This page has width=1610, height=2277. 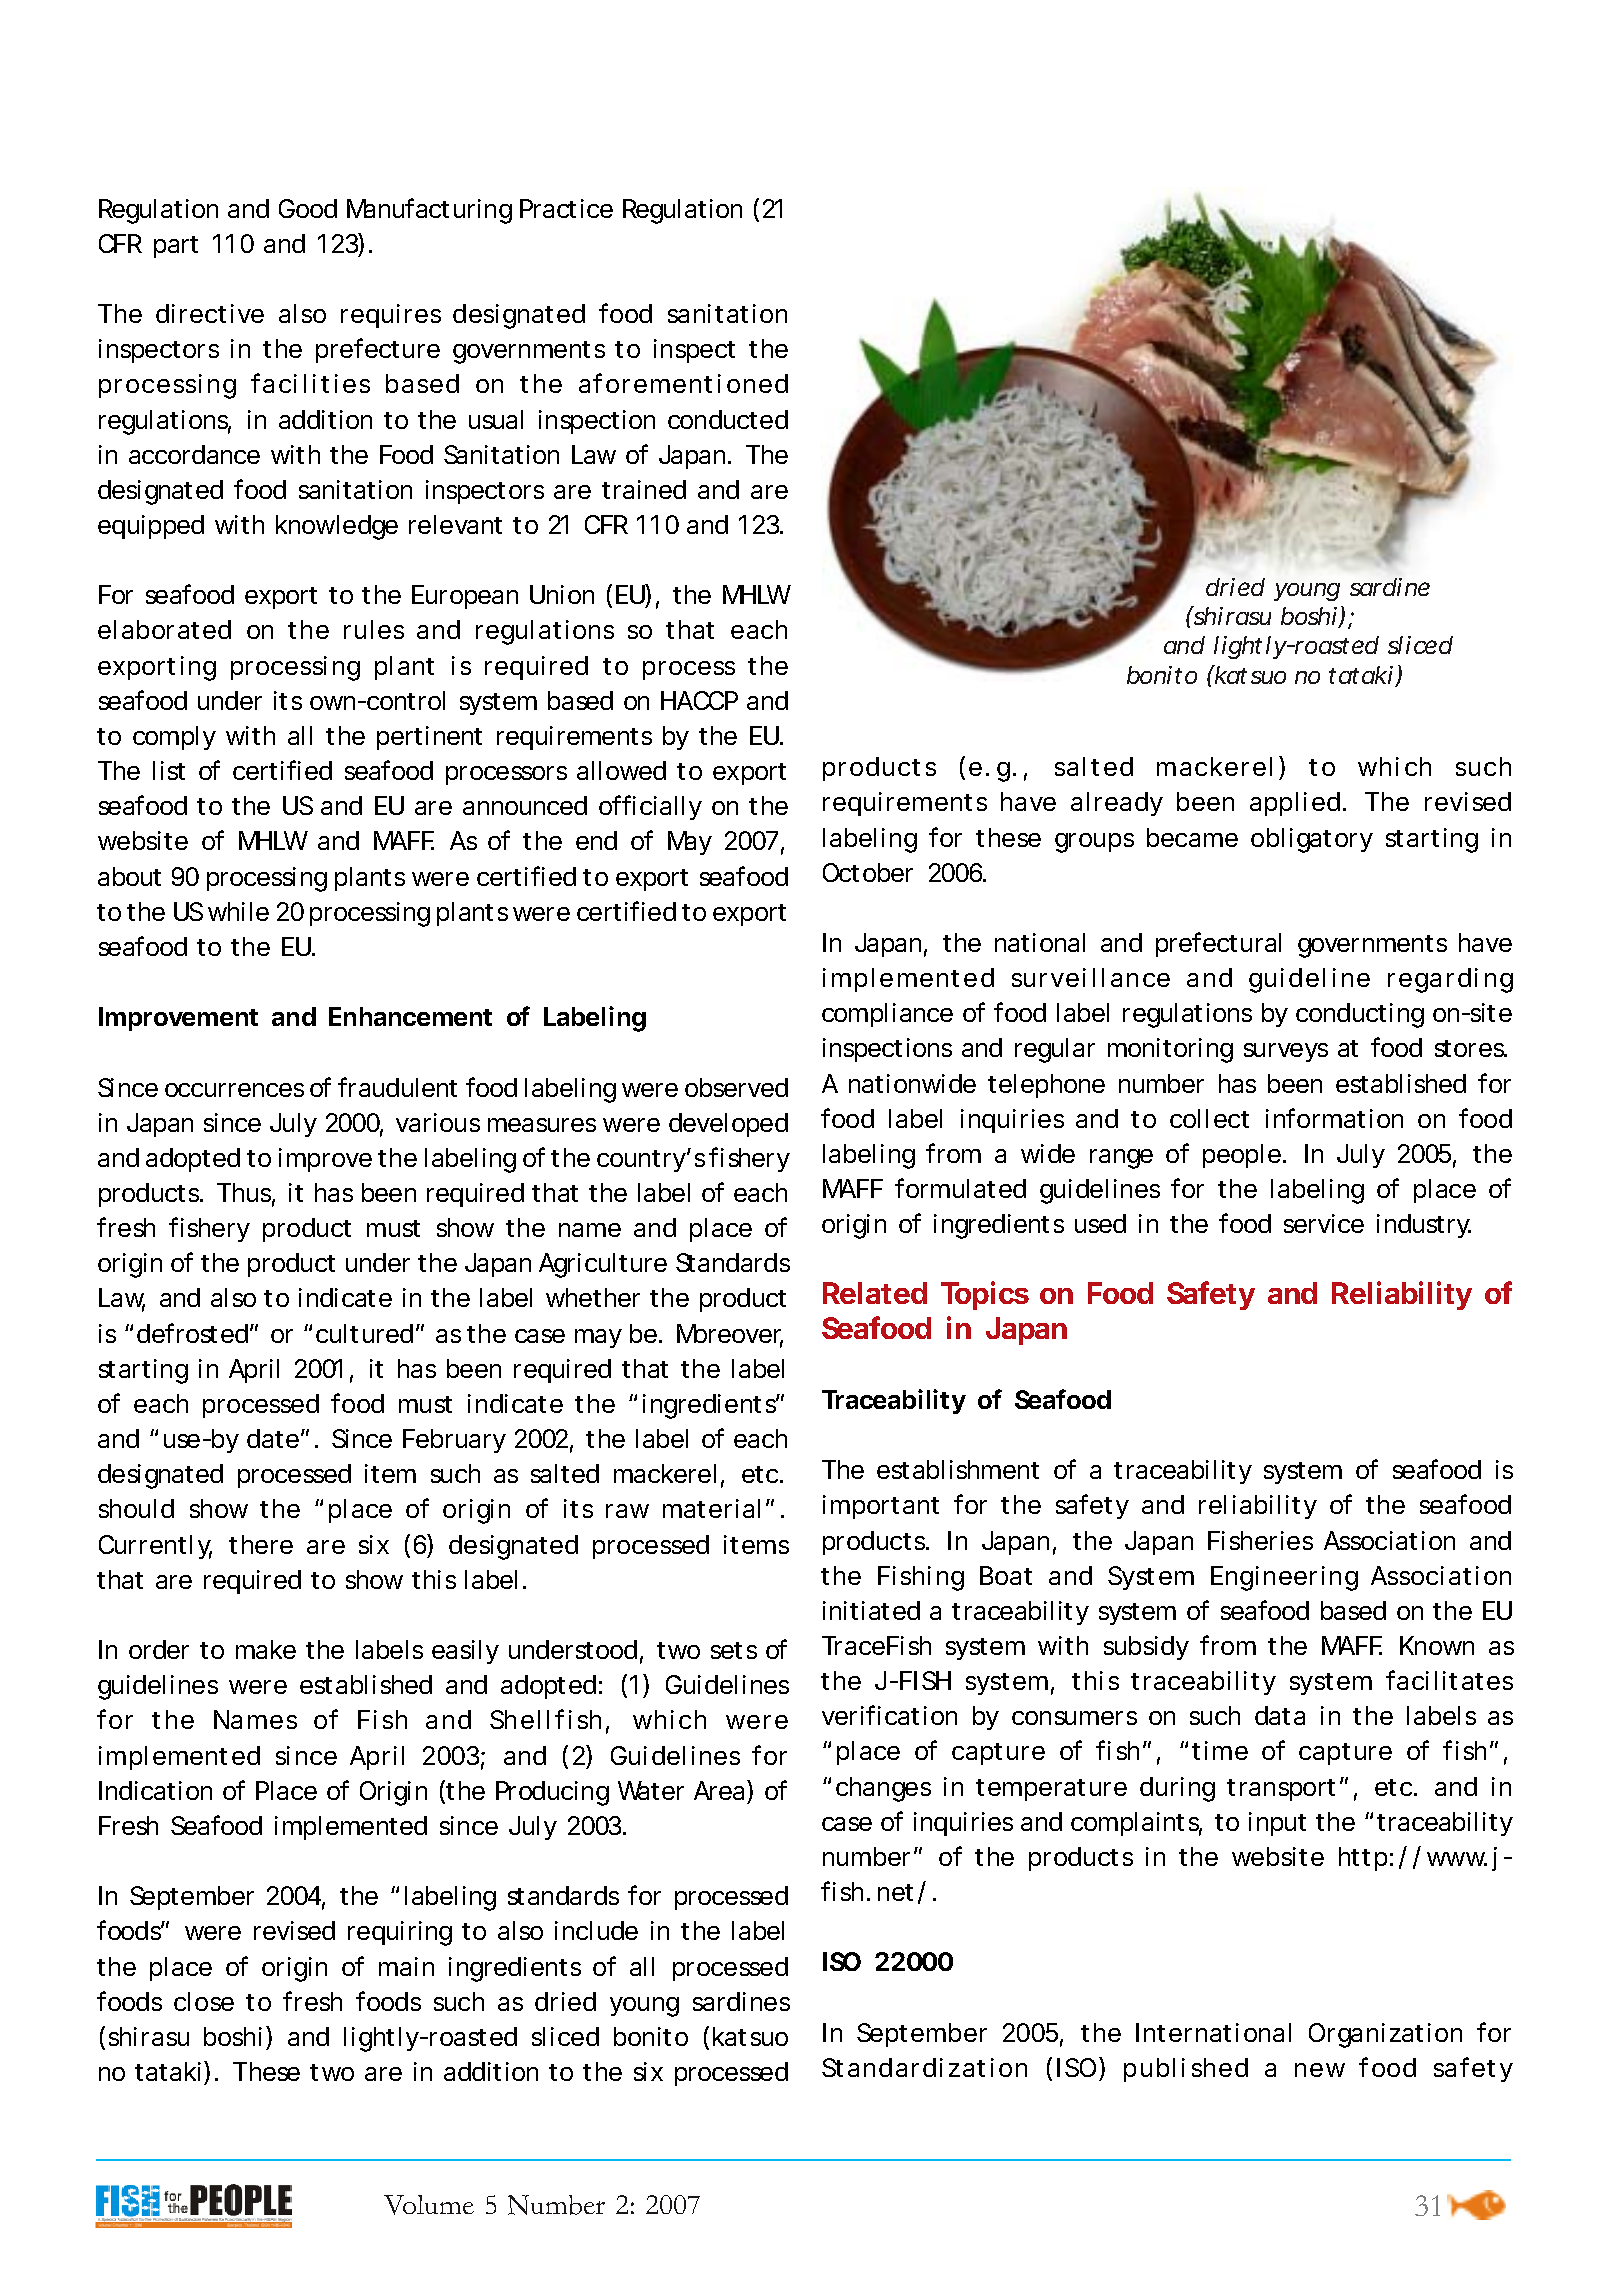 I want to click on October, so click(x=868, y=872).
